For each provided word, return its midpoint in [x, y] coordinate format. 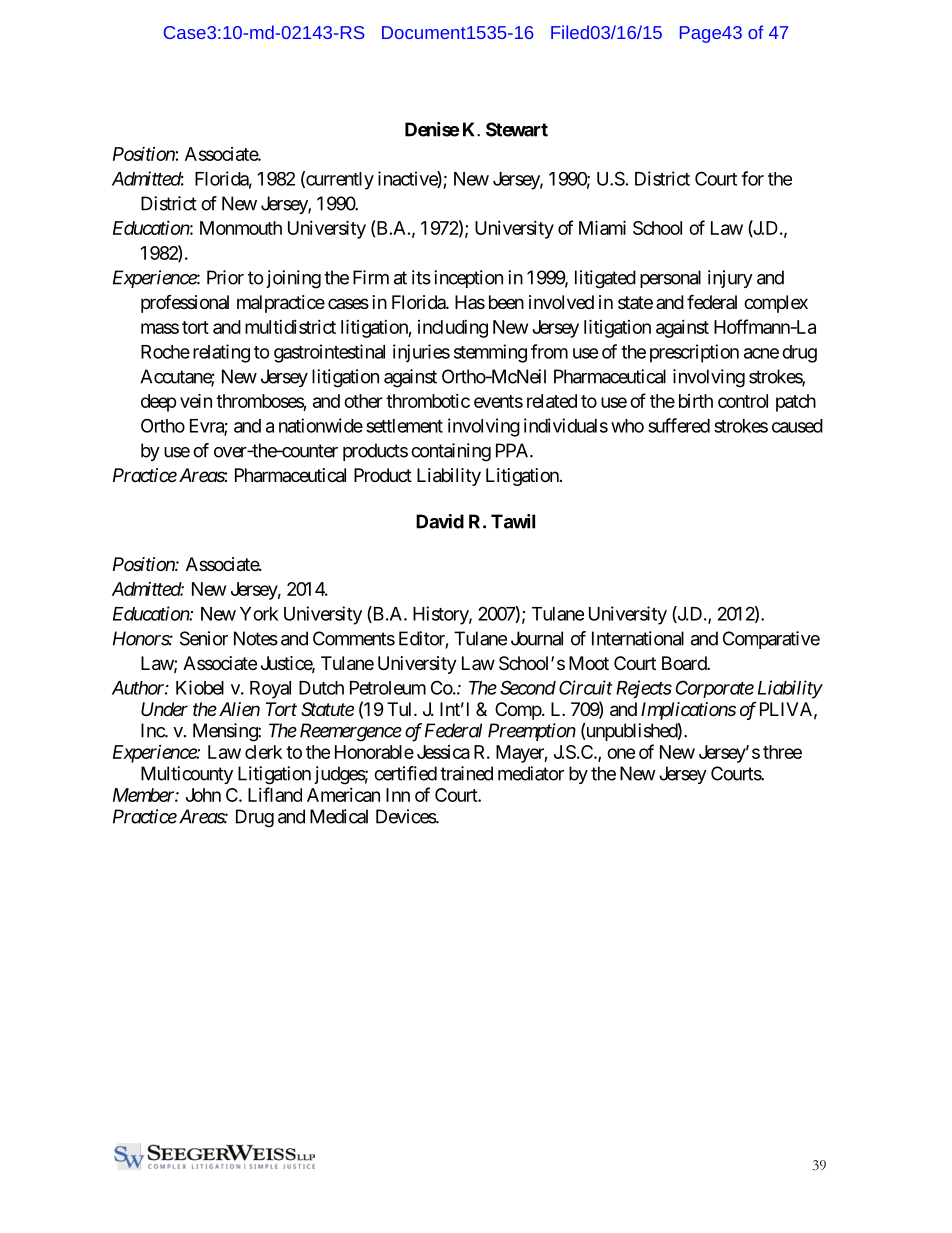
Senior [204, 638]
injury [730, 279]
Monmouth [241, 228]
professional [185, 304]
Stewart [517, 129]
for [752, 178]
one [621, 753]
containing [451, 452]
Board [685, 663]
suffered [679, 425]
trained [466, 773]
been [506, 302]
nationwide [321, 425]
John [203, 795]
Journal [537, 638]
